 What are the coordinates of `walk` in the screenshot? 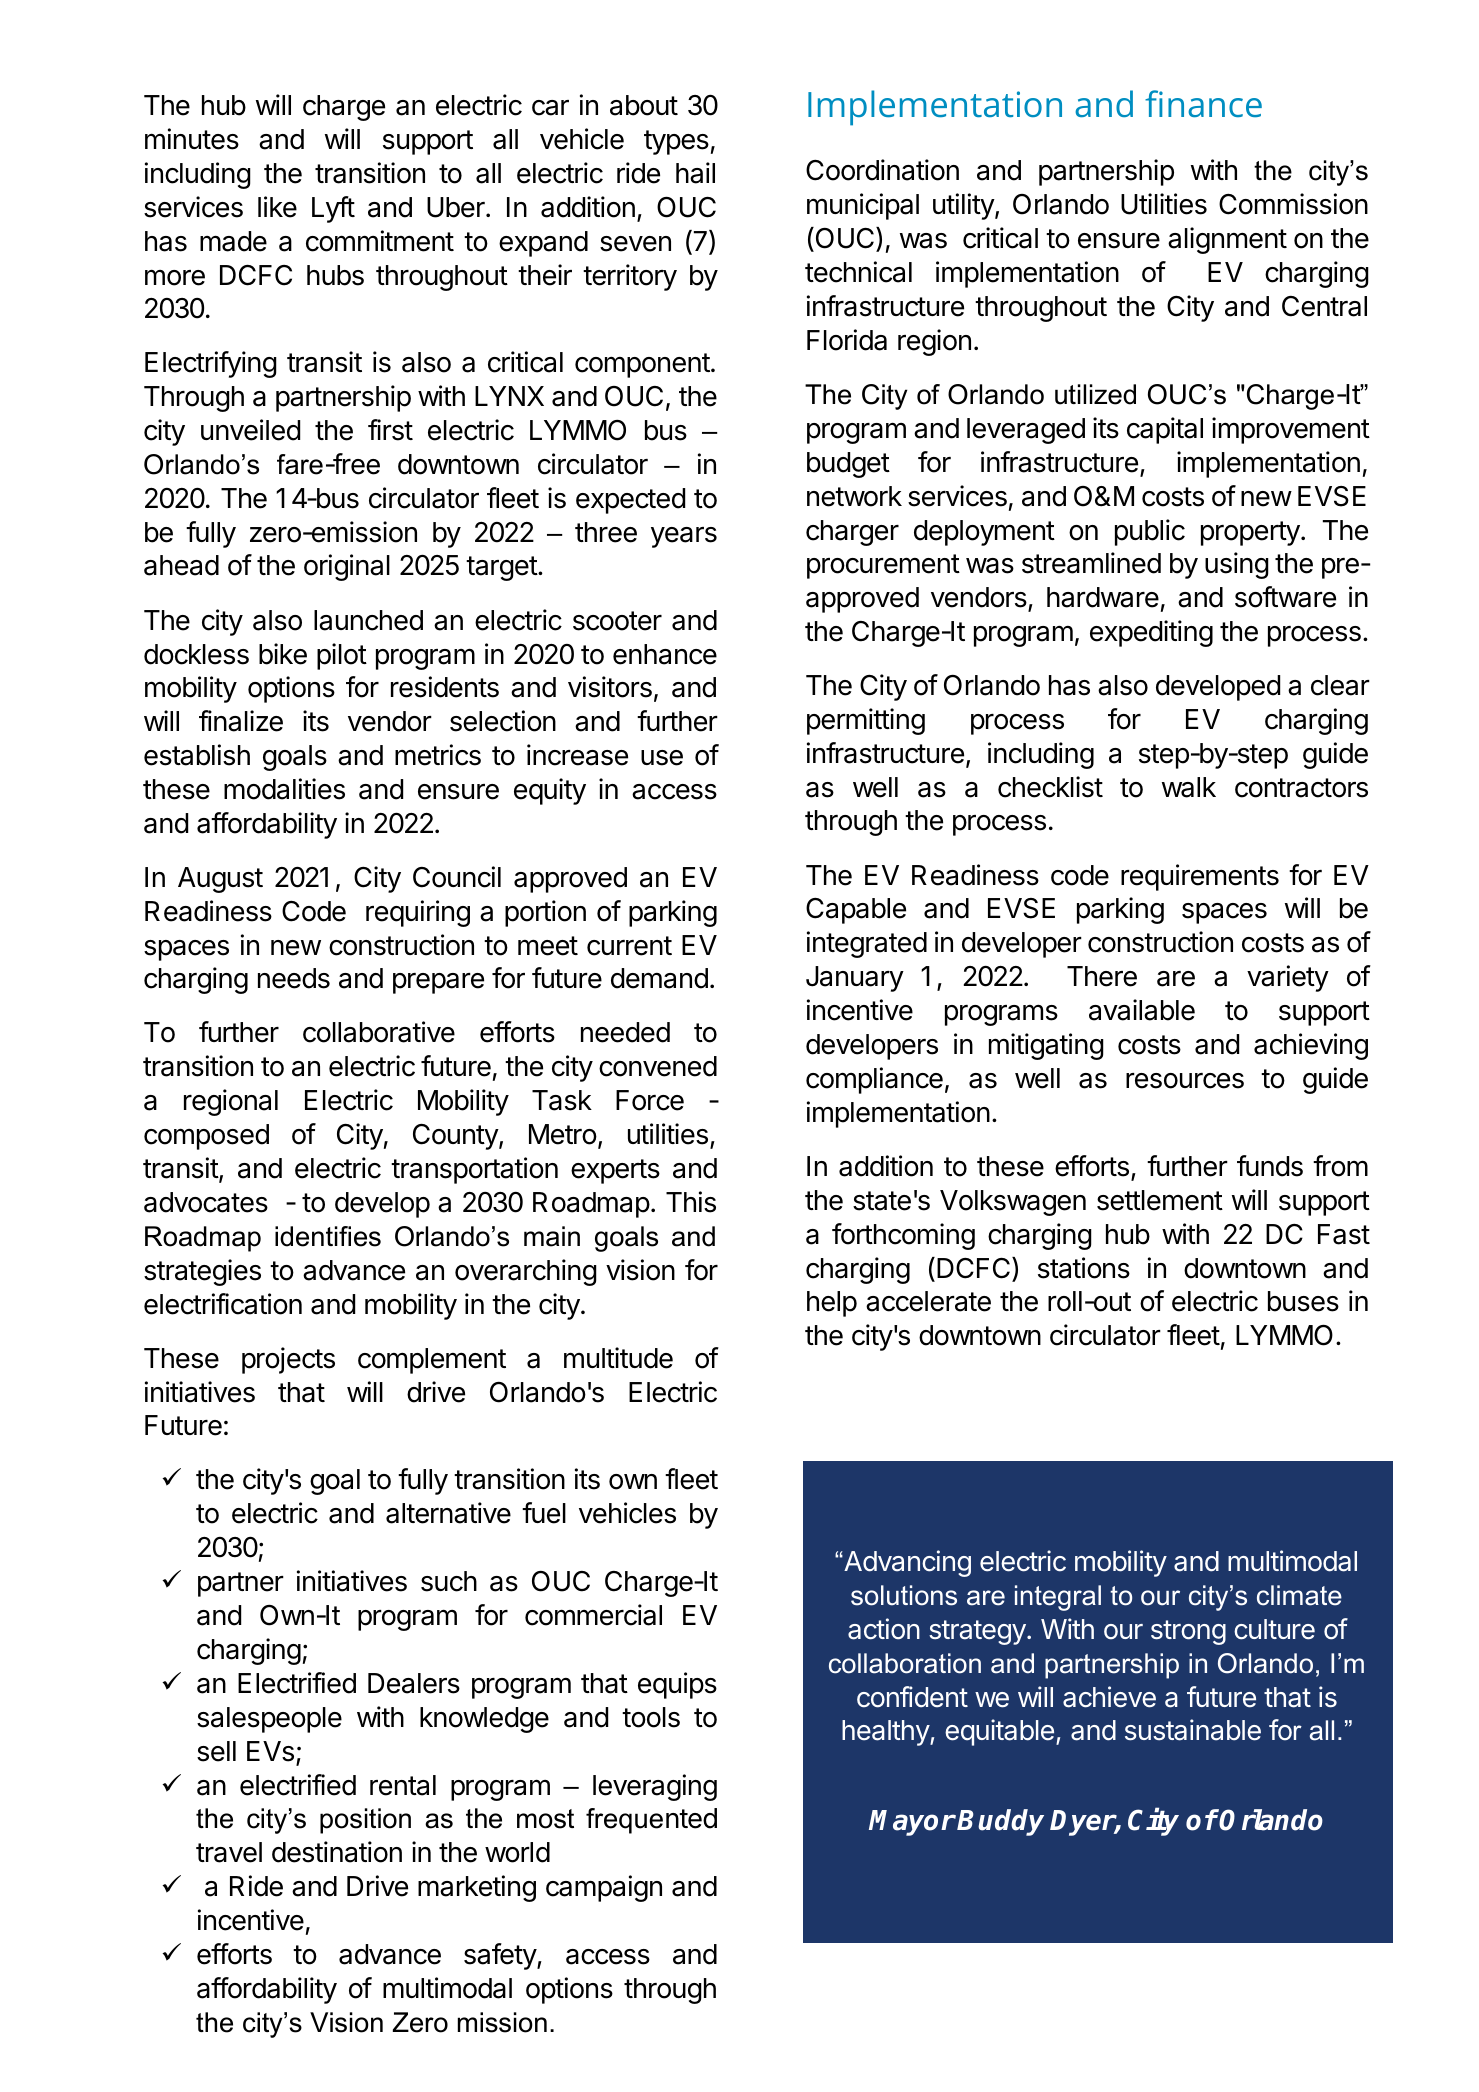 It's located at (1189, 787).
